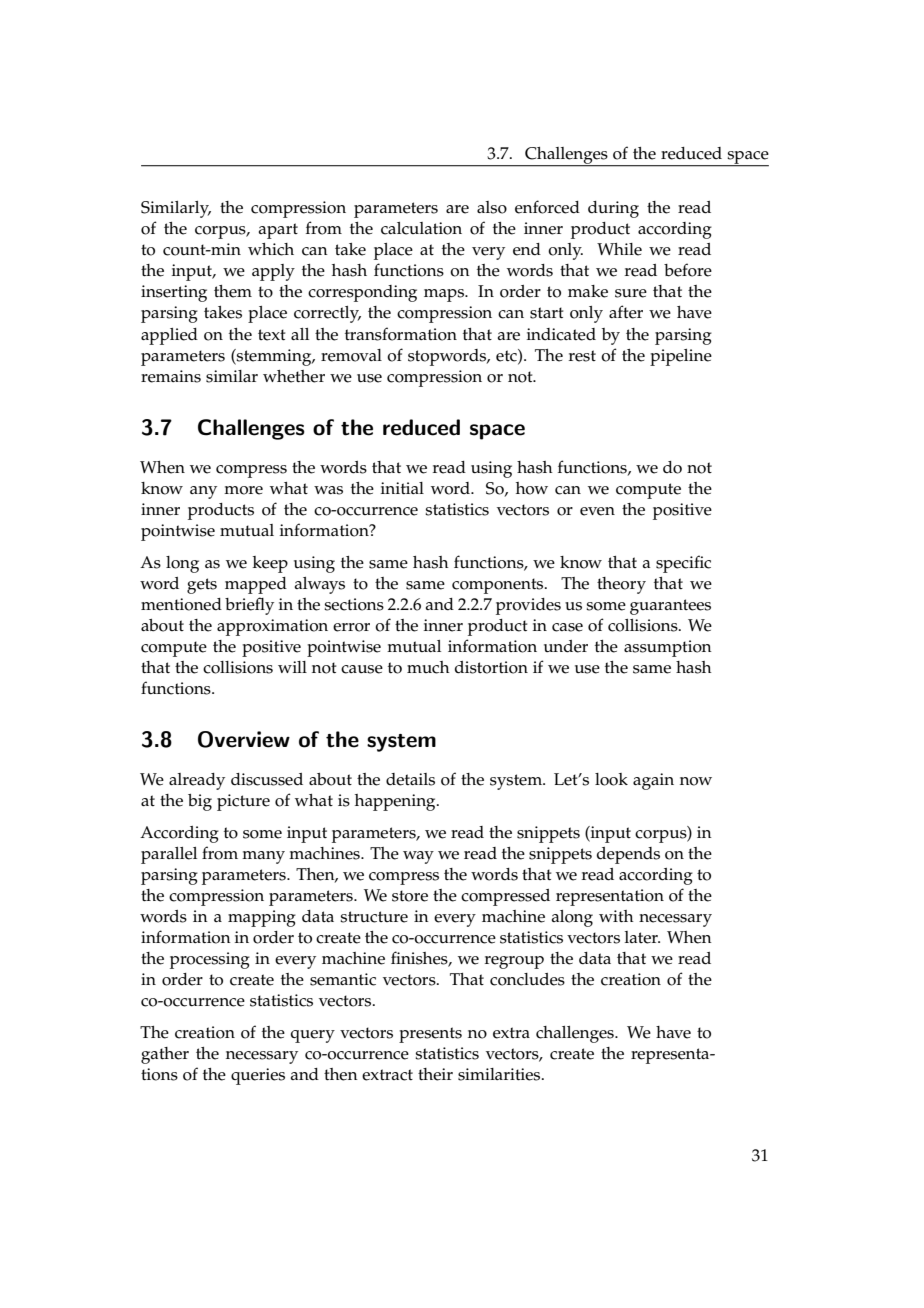 This screenshot has height=1308, width=924. Describe the element at coordinates (271, 249) in the screenshot. I see `which` at that location.
